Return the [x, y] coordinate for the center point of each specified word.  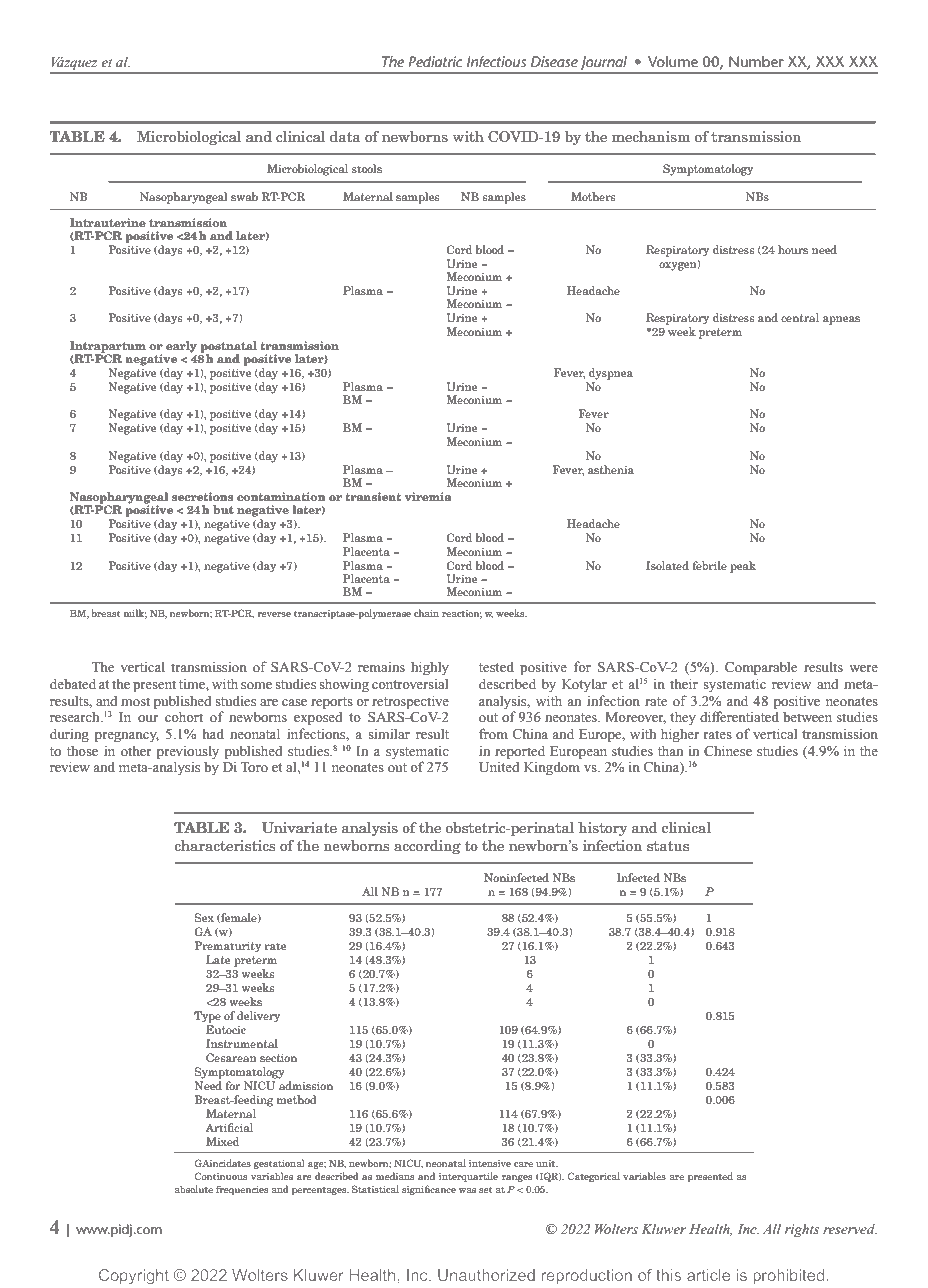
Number [756, 61]
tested [496, 666]
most [135, 701]
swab [244, 196]
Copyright [134, 1277]
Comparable [761, 668]
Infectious [496, 61]
